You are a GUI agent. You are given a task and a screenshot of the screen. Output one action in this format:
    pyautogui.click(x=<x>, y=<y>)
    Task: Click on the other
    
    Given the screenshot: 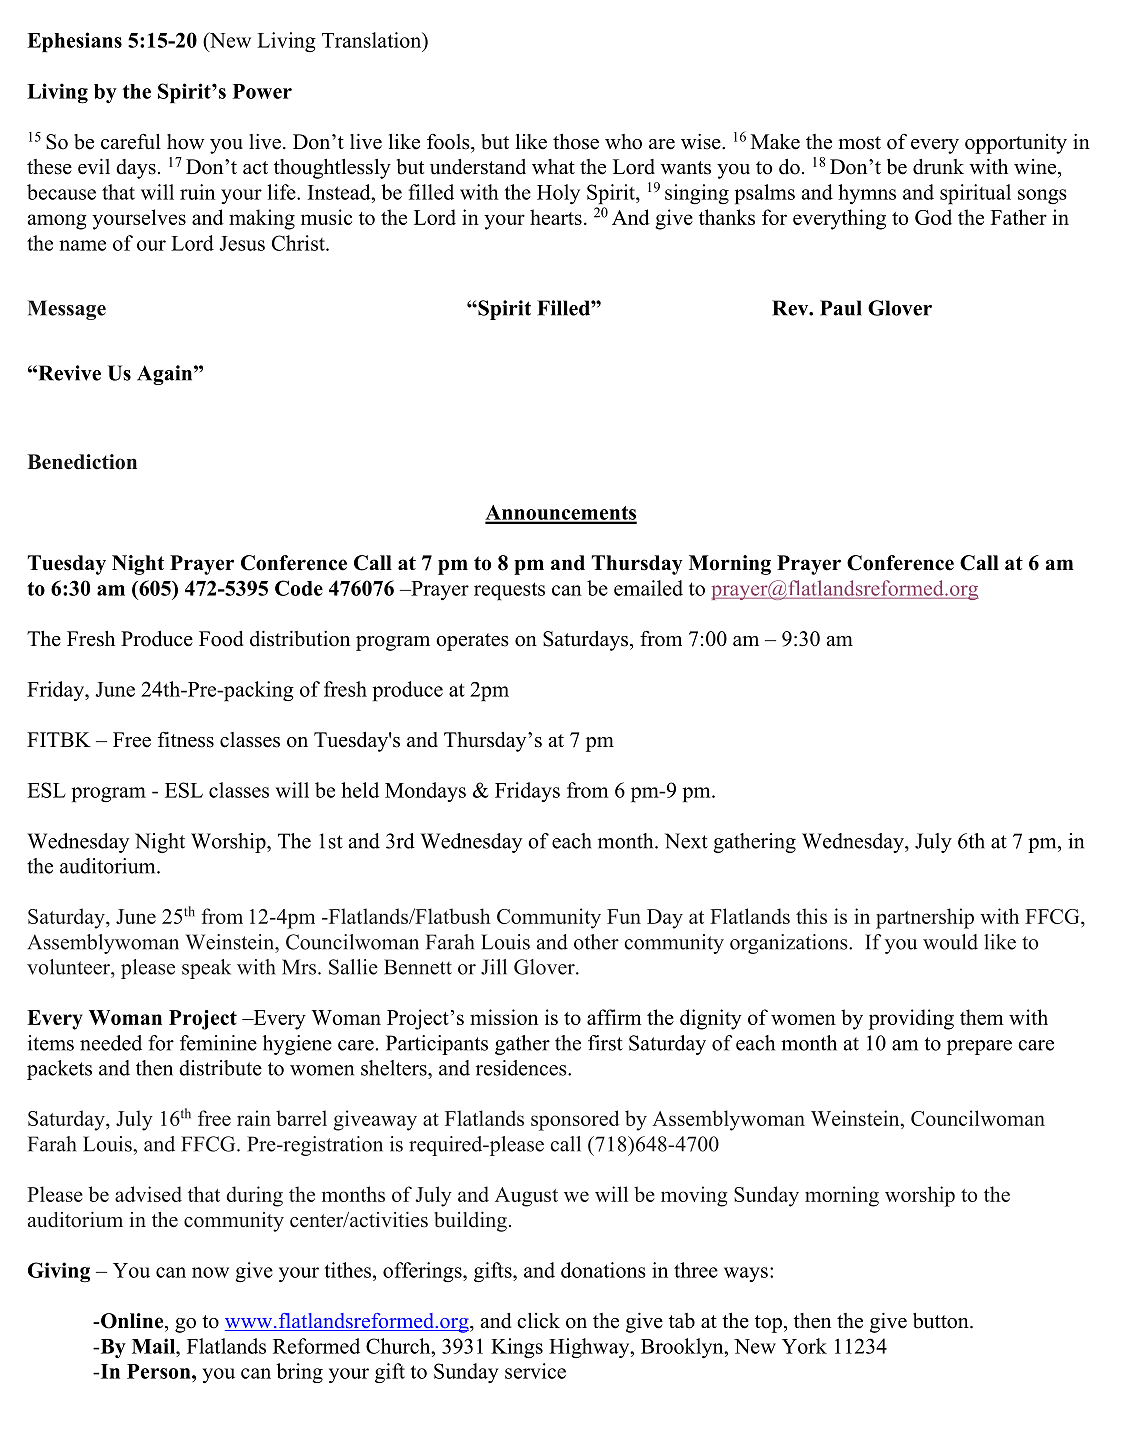 What is the action you would take?
    pyautogui.click(x=596, y=942)
